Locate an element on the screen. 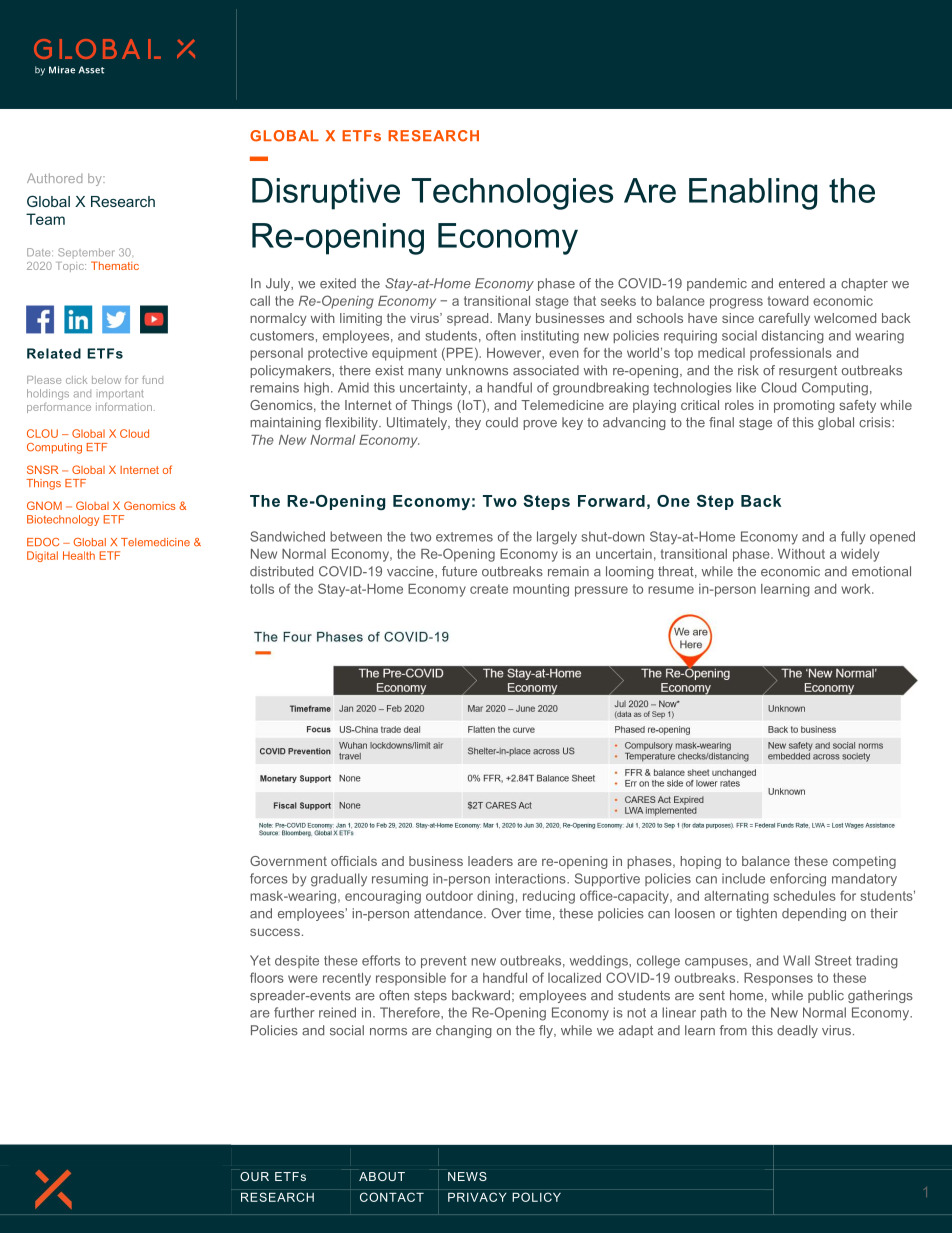  ABOUT is located at coordinates (382, 1176).
